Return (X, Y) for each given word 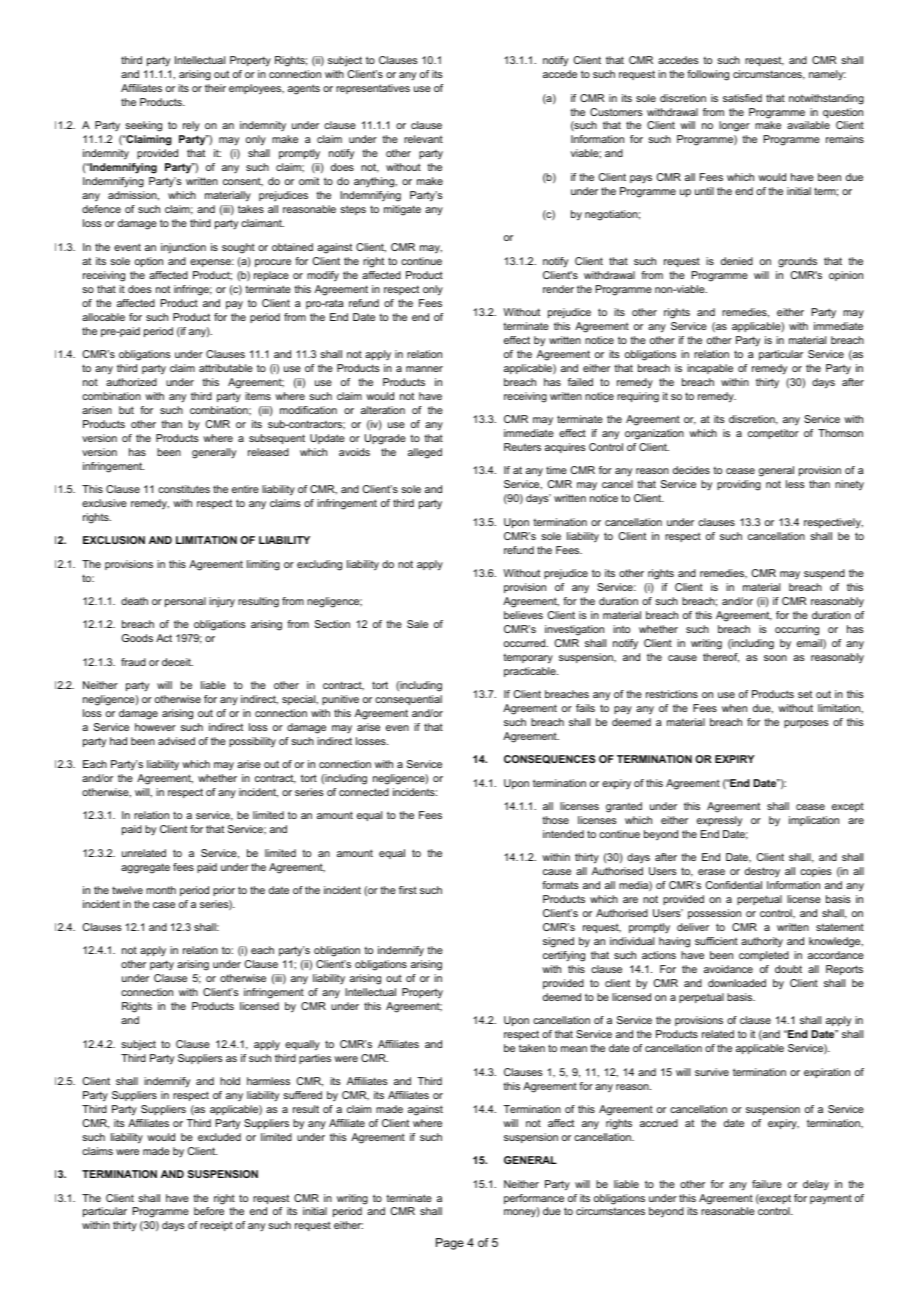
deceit (177, 662)
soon (775, 658)
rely (191, 126)
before (209, 1211)
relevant (423, 139)
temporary (528, 659)
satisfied (742, 98)
